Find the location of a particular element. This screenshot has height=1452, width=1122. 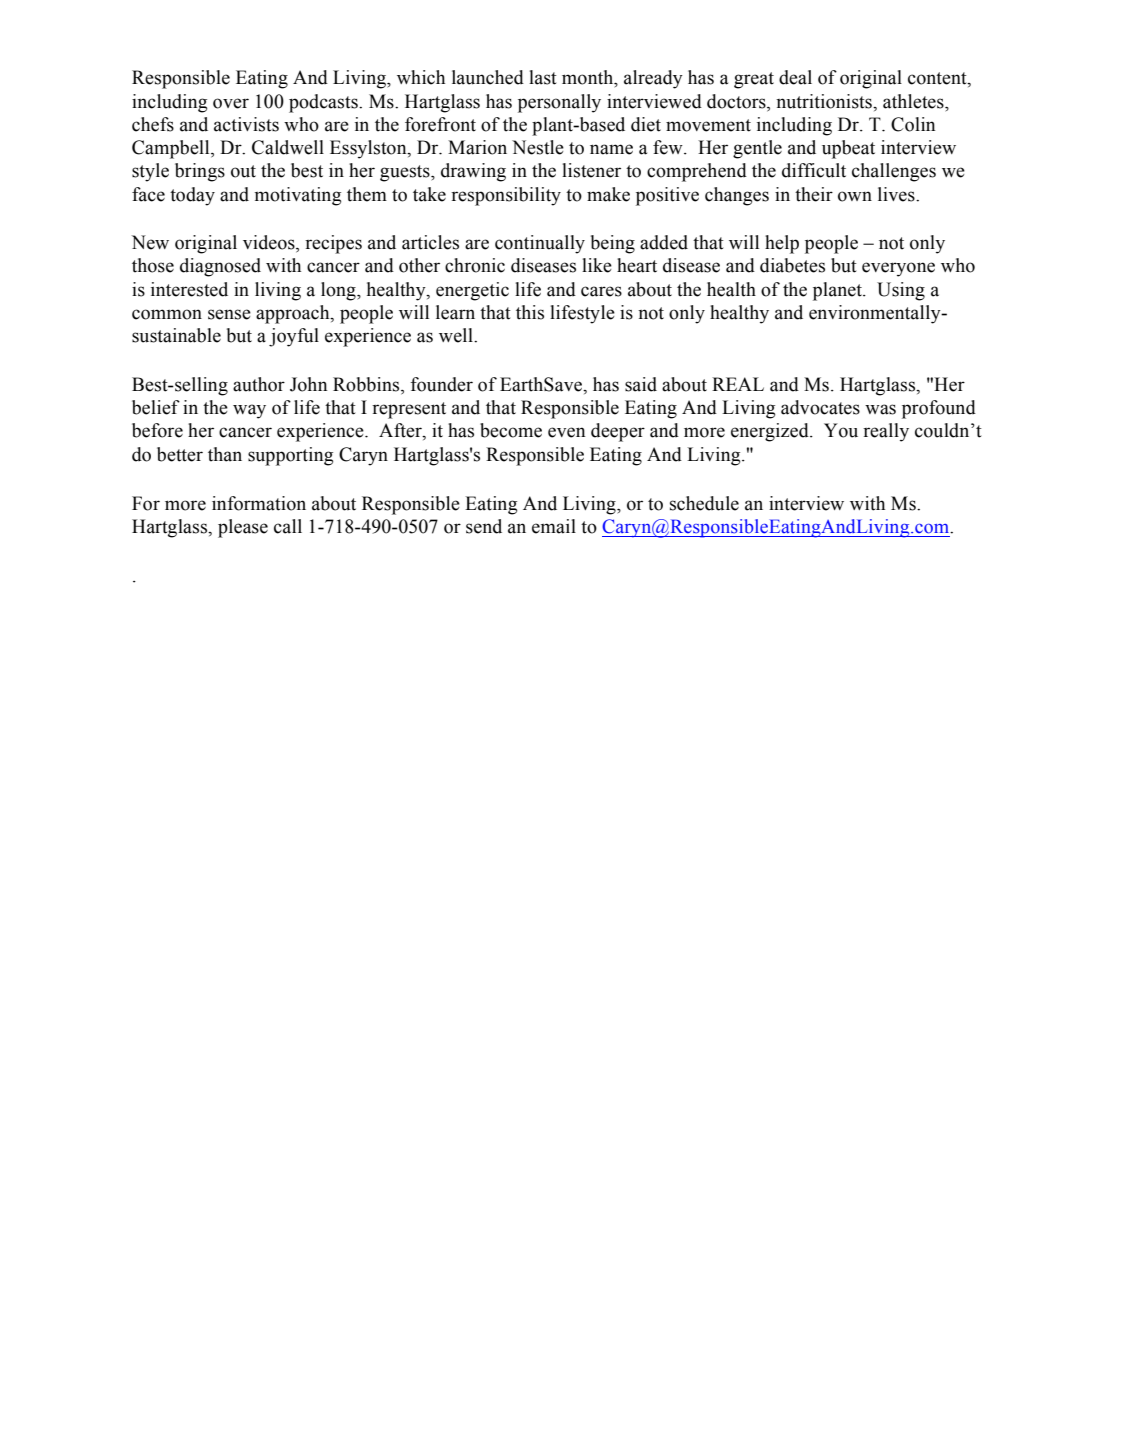

schedule is located at coordinates (704, 503).
